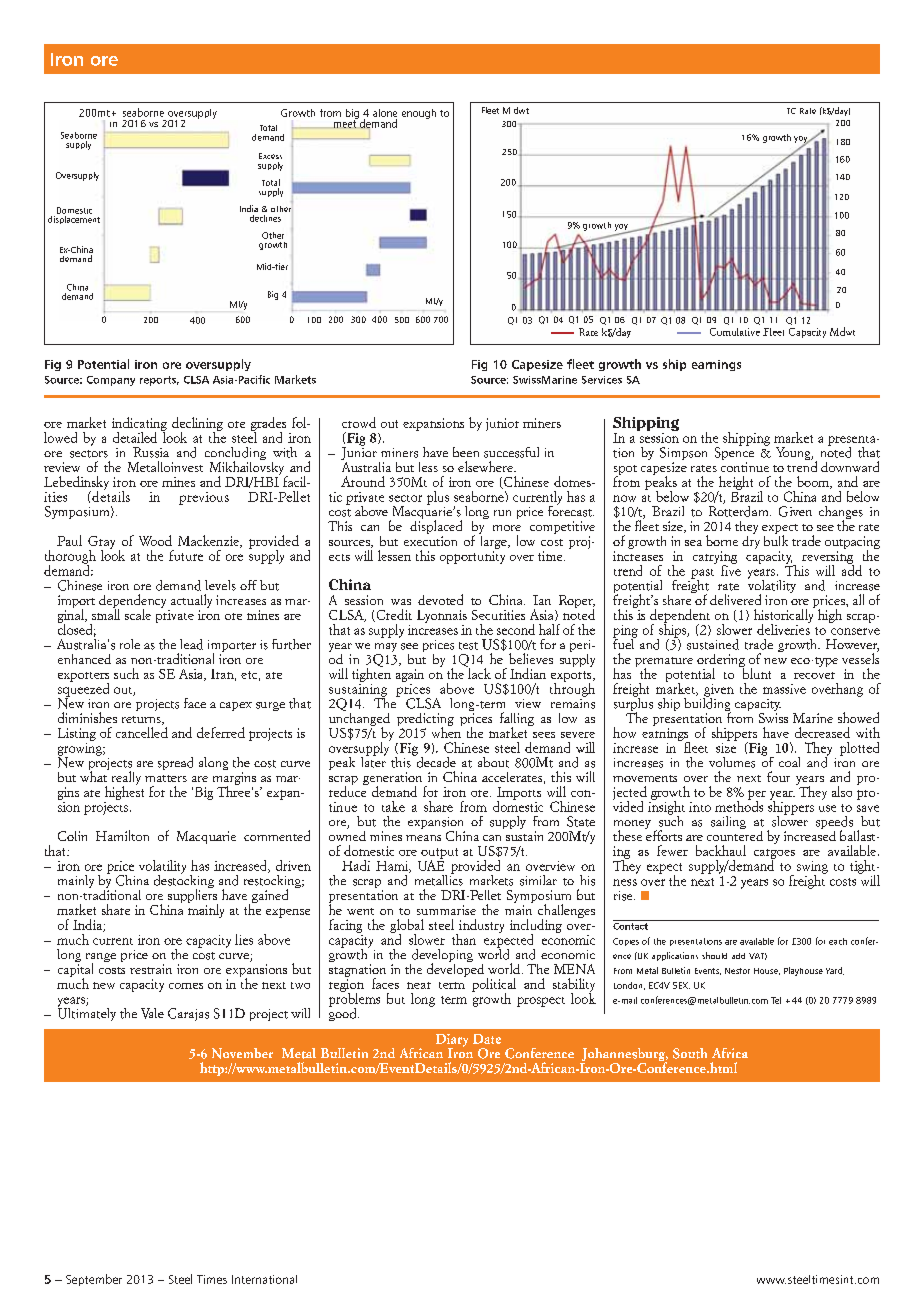  What do you see at coordinates (690, 1053) in the document?
I see `South` at bounding box center [690, 1053].
